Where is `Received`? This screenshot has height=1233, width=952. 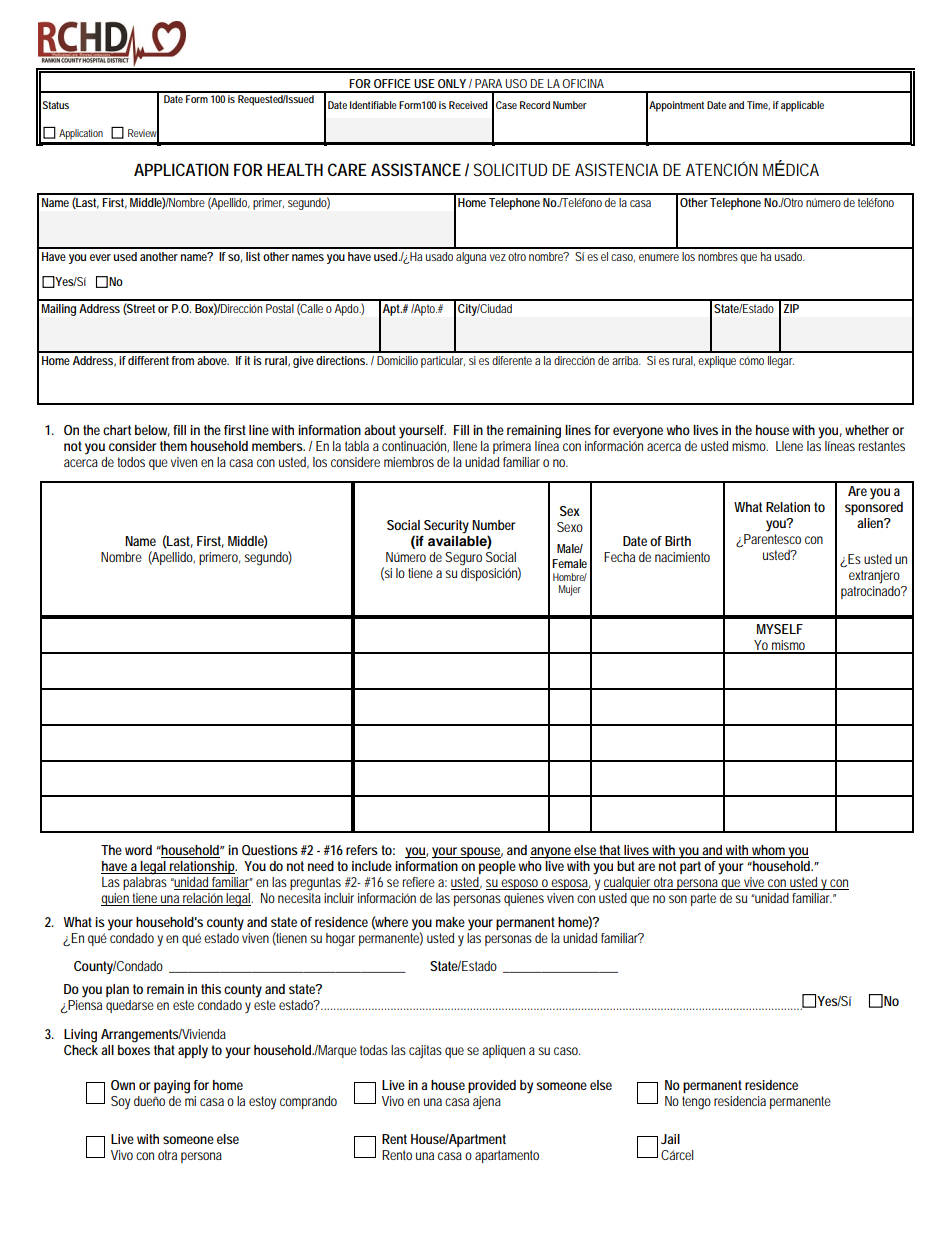 Received is located at coordinates (468, 105).
